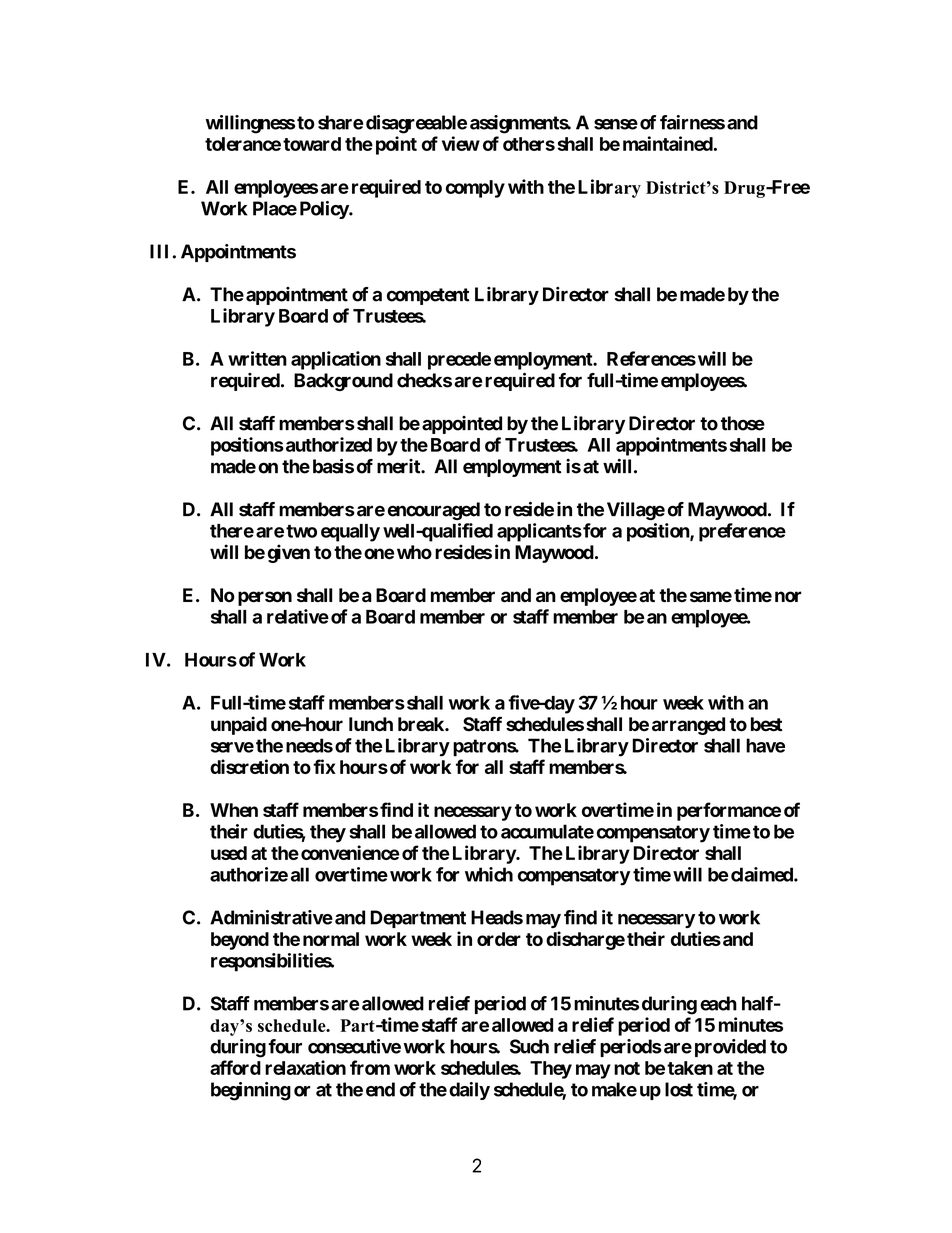 Image resolution: width=952 pixels, height=1233 pixels. What do you see at coordinates (469, 1091) in the document?
I see `daily` at bounding box center [469, 1091].
